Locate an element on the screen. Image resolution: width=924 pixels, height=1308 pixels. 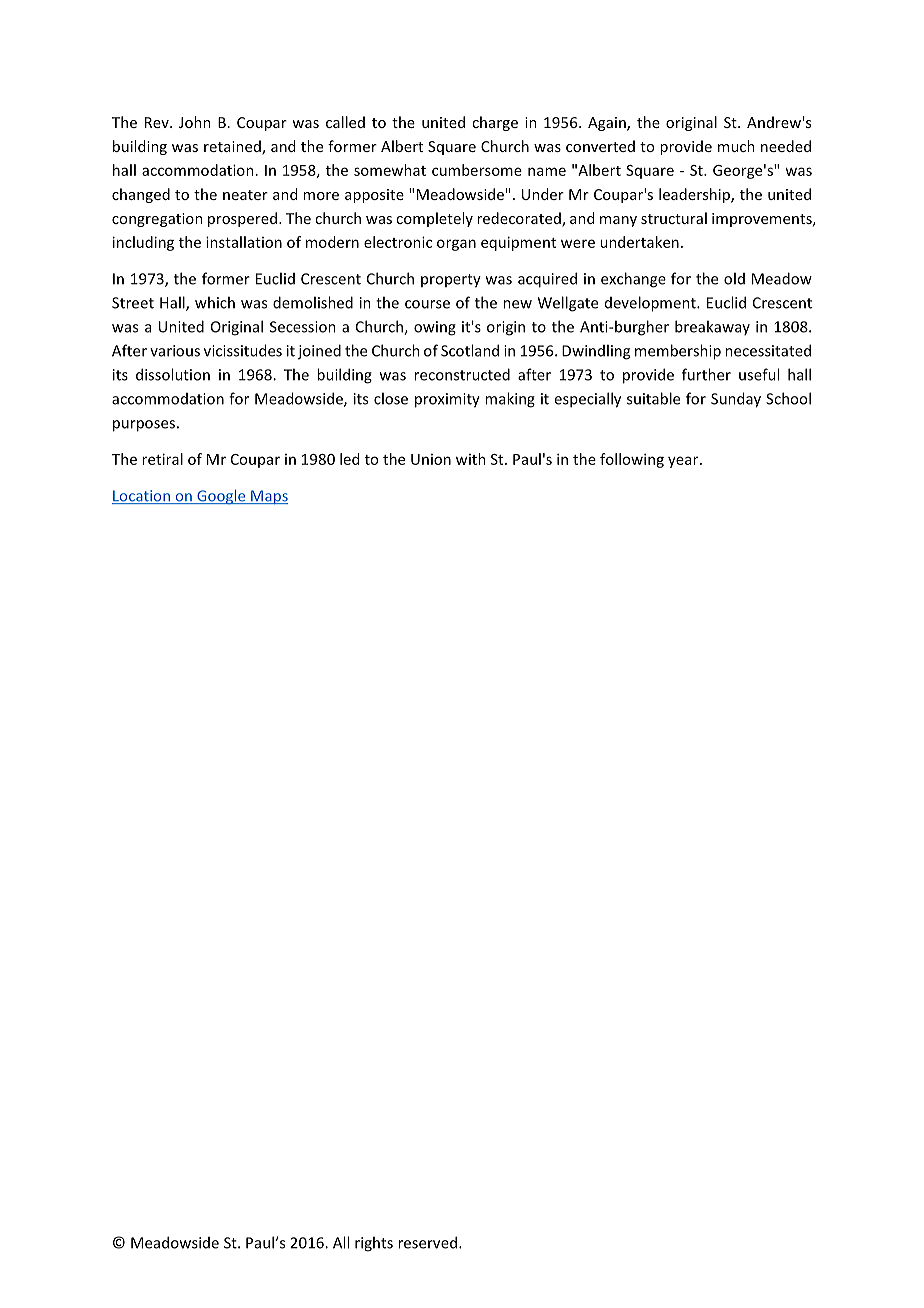
with is located at coordinates (471, 459).
